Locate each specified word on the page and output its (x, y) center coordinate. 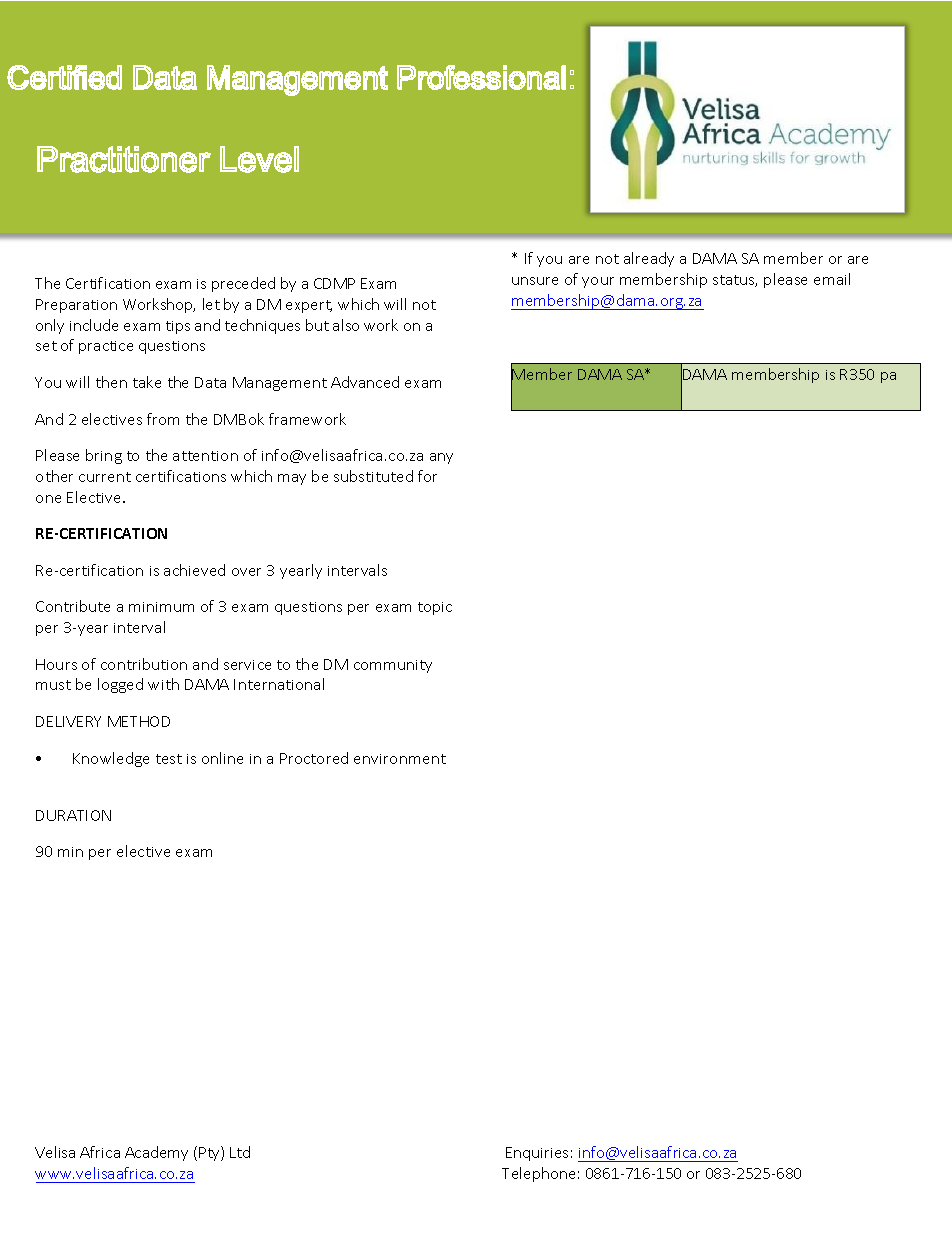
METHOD (139, 721)
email (832, 279)
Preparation (76, 306)
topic (435, 608)
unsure (535, 281)
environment (400, 759)
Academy (156, 1153)
